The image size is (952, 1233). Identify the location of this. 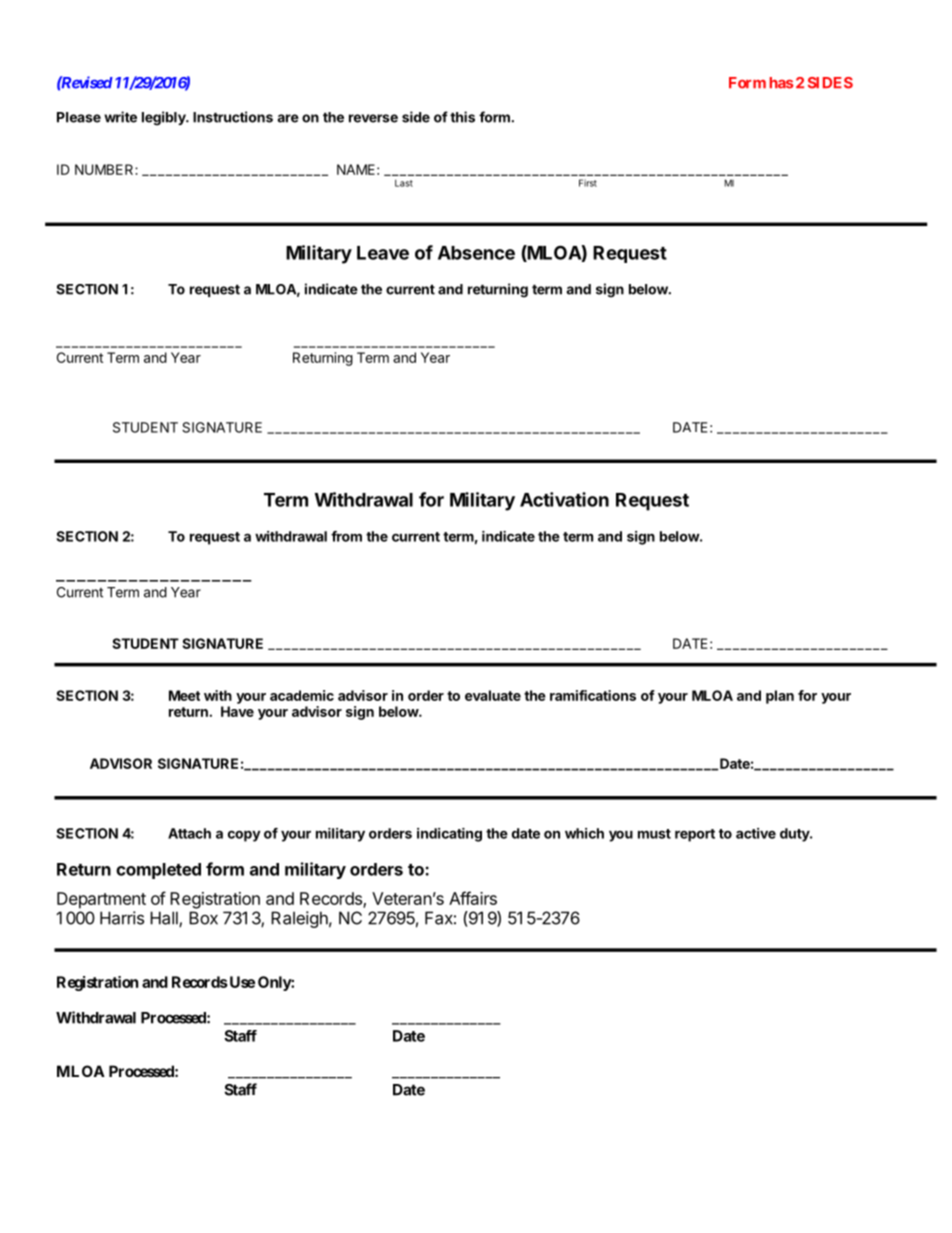
(462, 117).
